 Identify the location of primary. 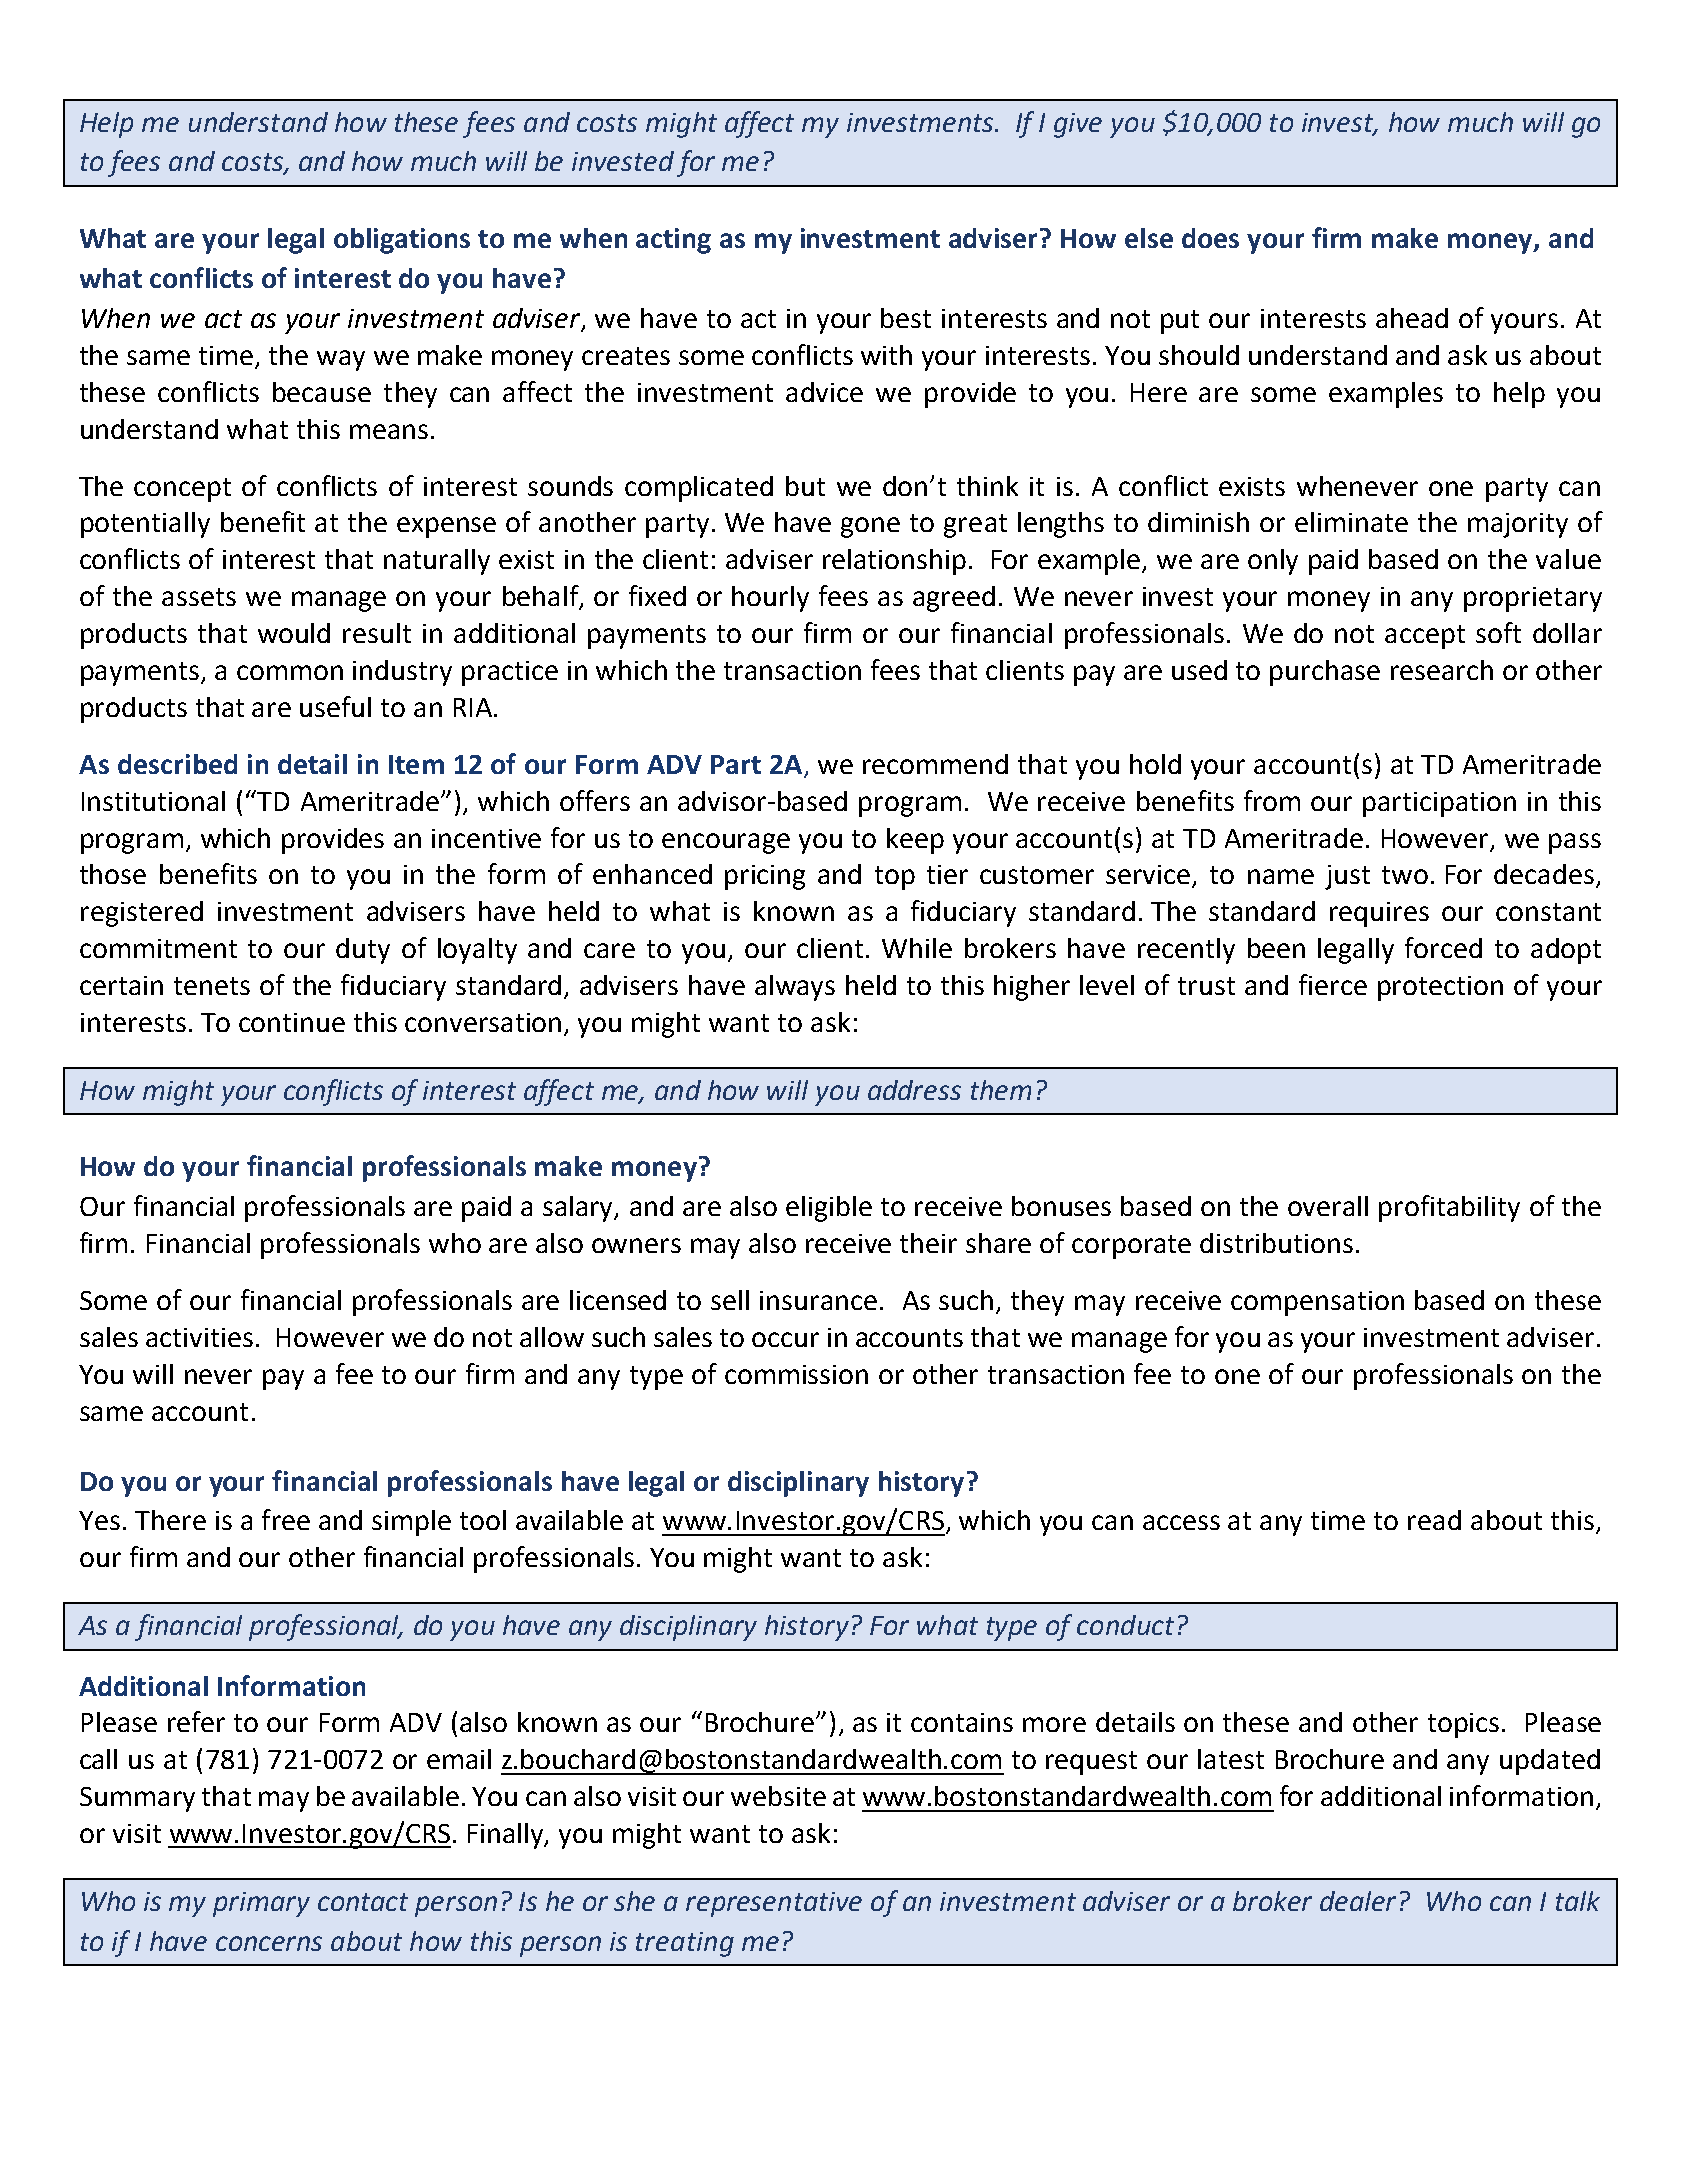
(261, 1904).
